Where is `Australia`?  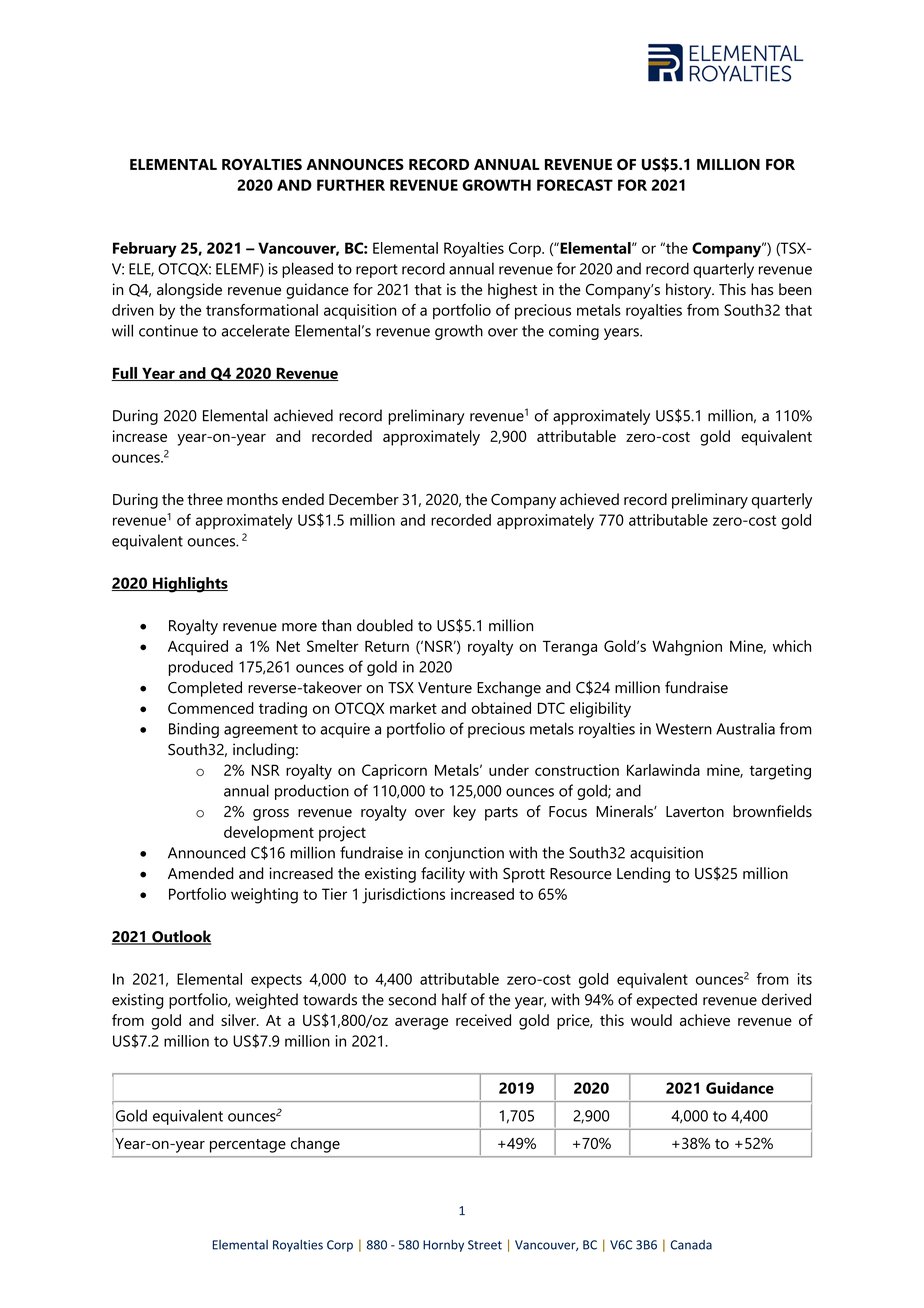
Australia is located at coordinates (745, 728).
